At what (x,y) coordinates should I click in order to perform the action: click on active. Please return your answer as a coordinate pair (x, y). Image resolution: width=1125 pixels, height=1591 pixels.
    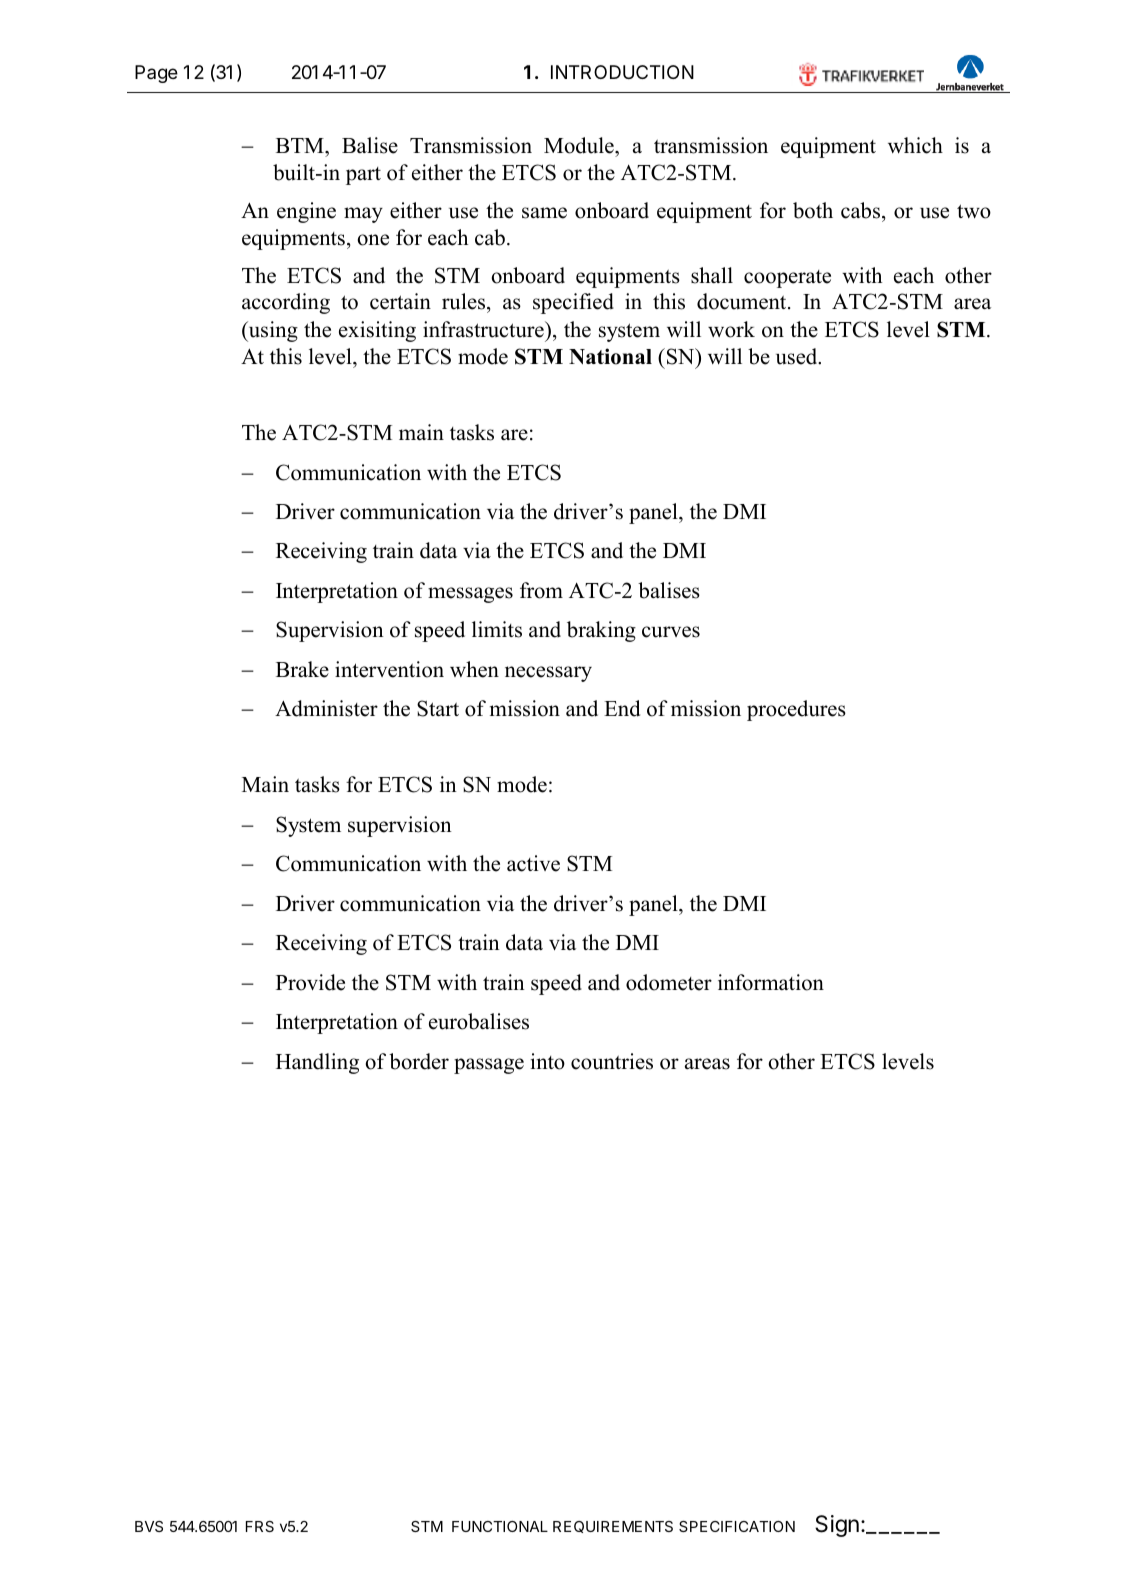
    Looking at the image, I should click on (533, 863).
